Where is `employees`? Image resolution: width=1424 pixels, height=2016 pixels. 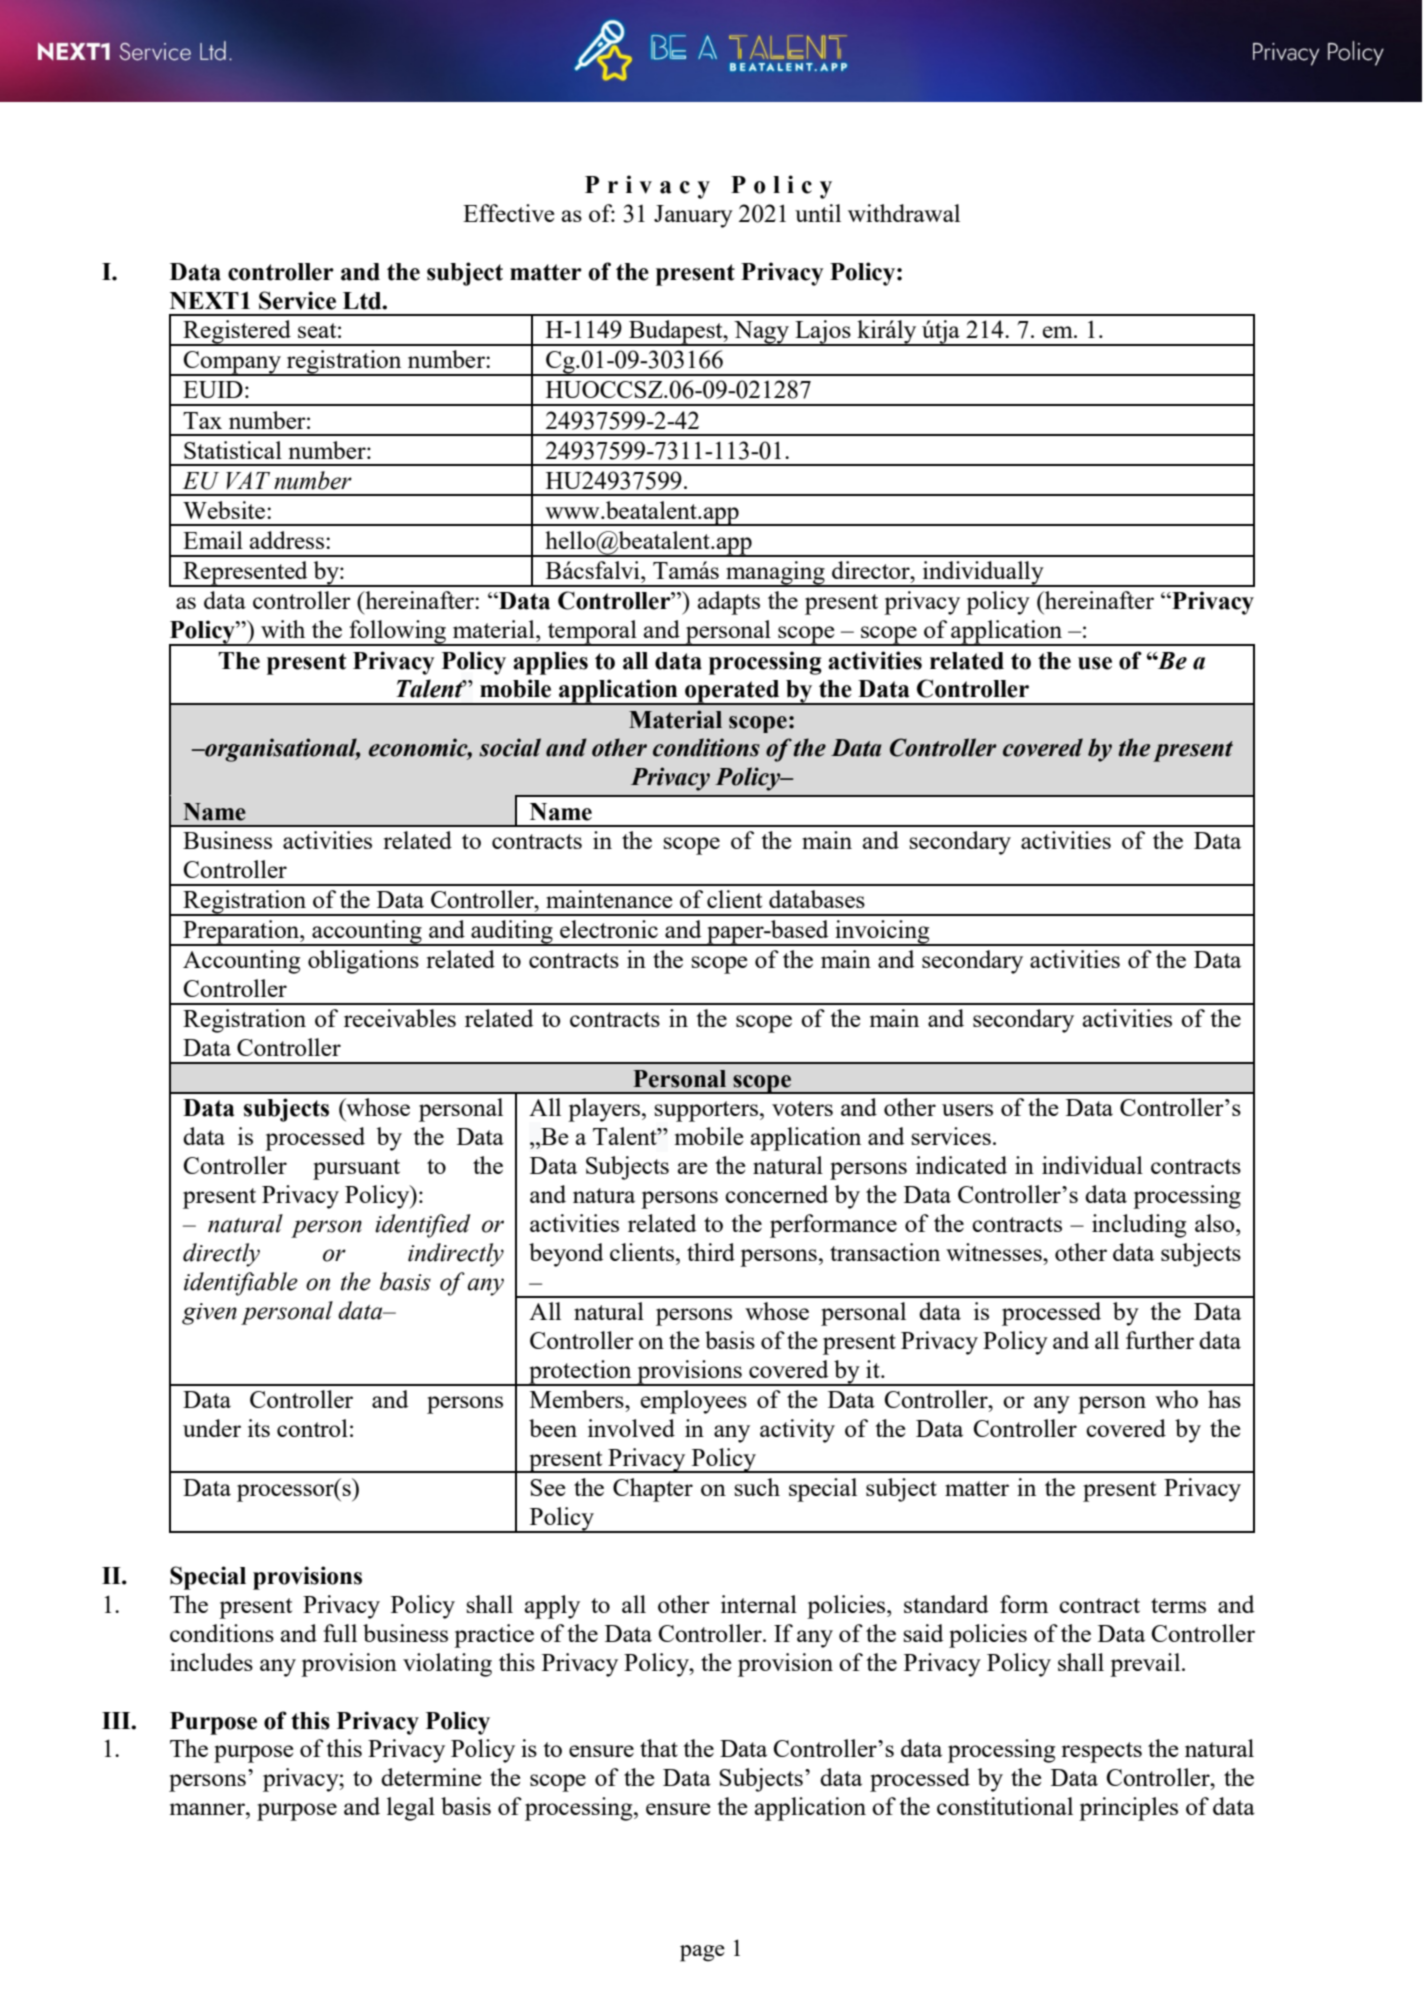
employees is located at coordinates (694, 1402).
